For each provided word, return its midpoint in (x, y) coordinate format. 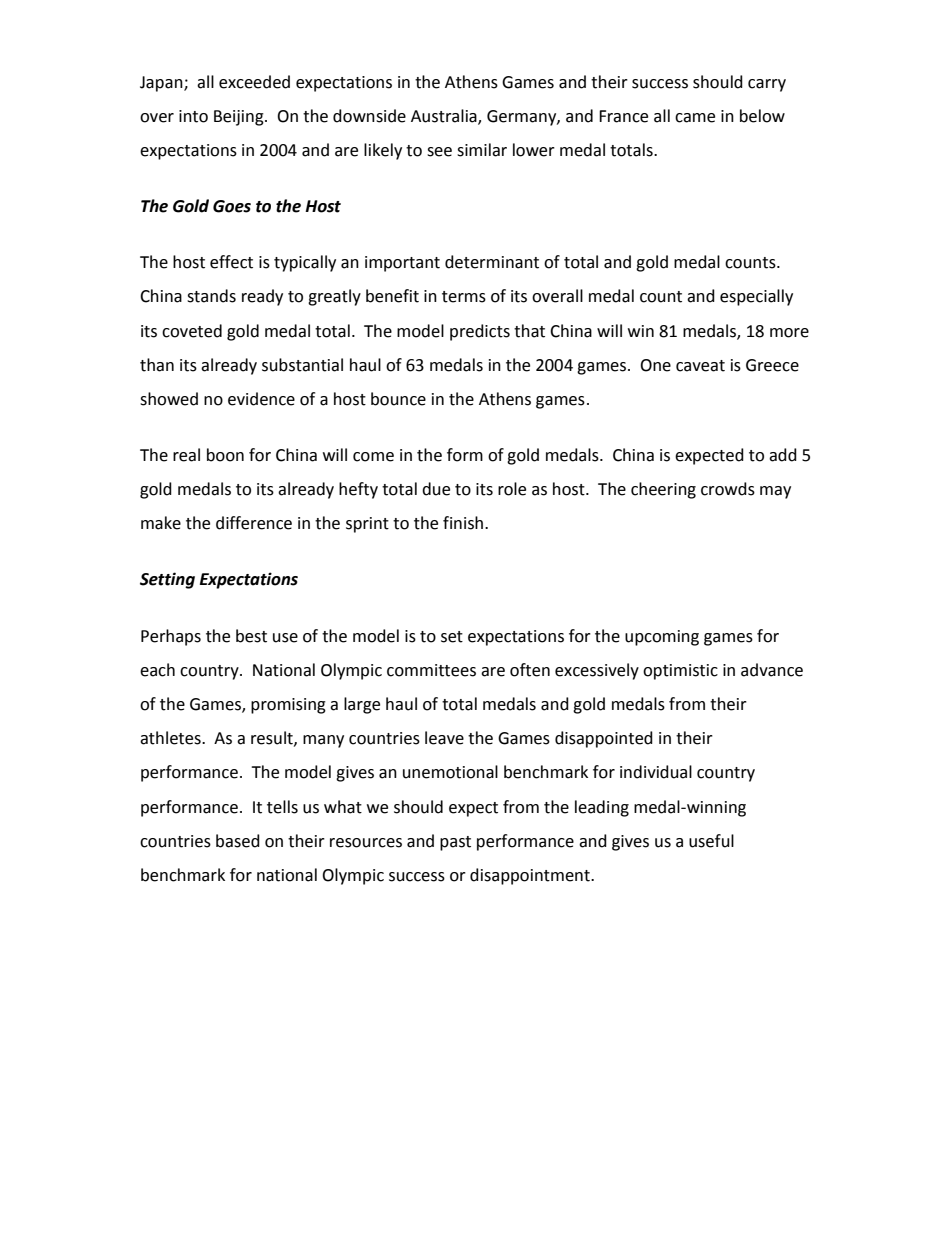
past (455, 843)
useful (711, 841)
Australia (445, 117)
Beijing (240, 118)
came (695, 118)
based (238, 841)
